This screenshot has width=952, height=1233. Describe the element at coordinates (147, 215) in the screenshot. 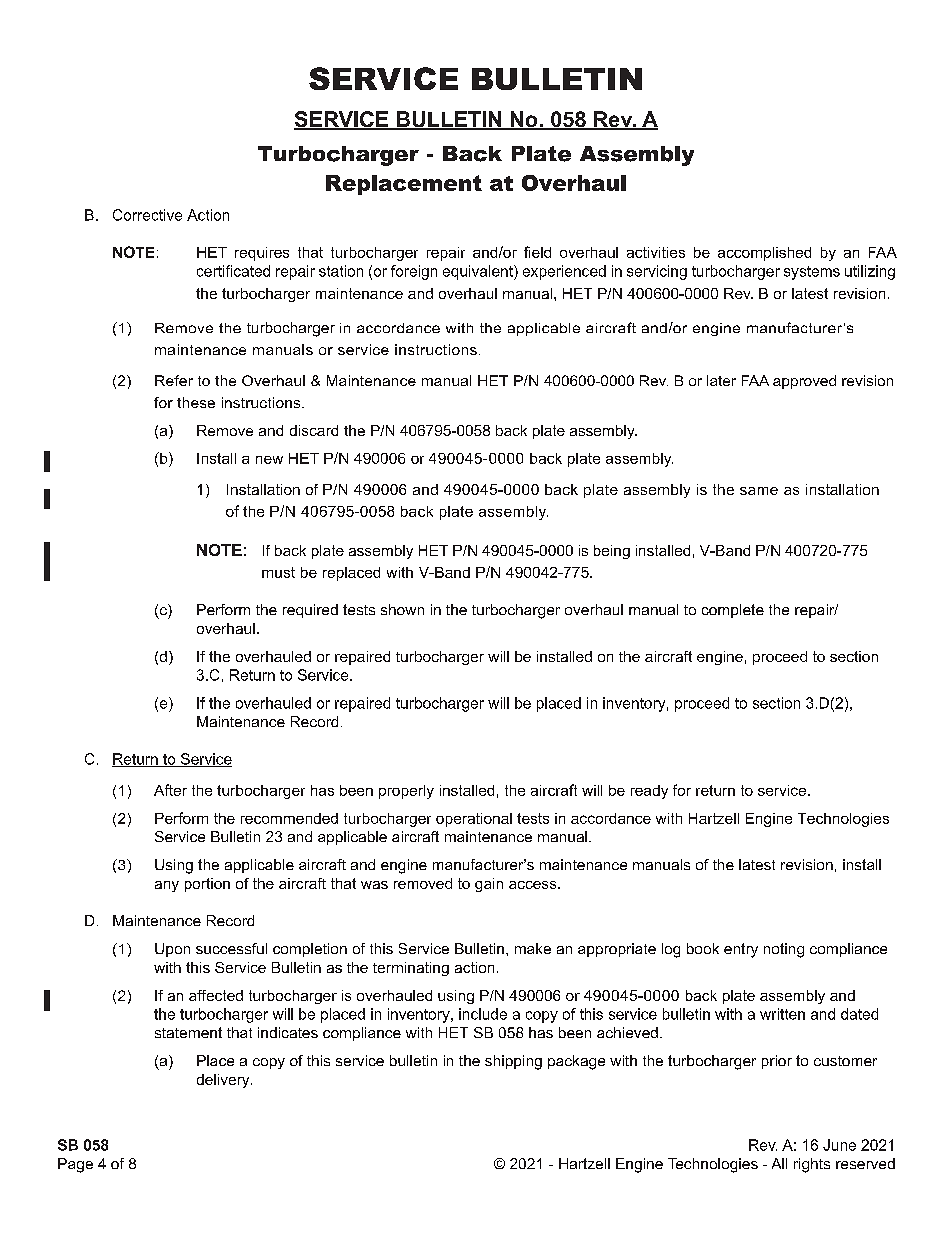

I see `Corrective` at that location.
